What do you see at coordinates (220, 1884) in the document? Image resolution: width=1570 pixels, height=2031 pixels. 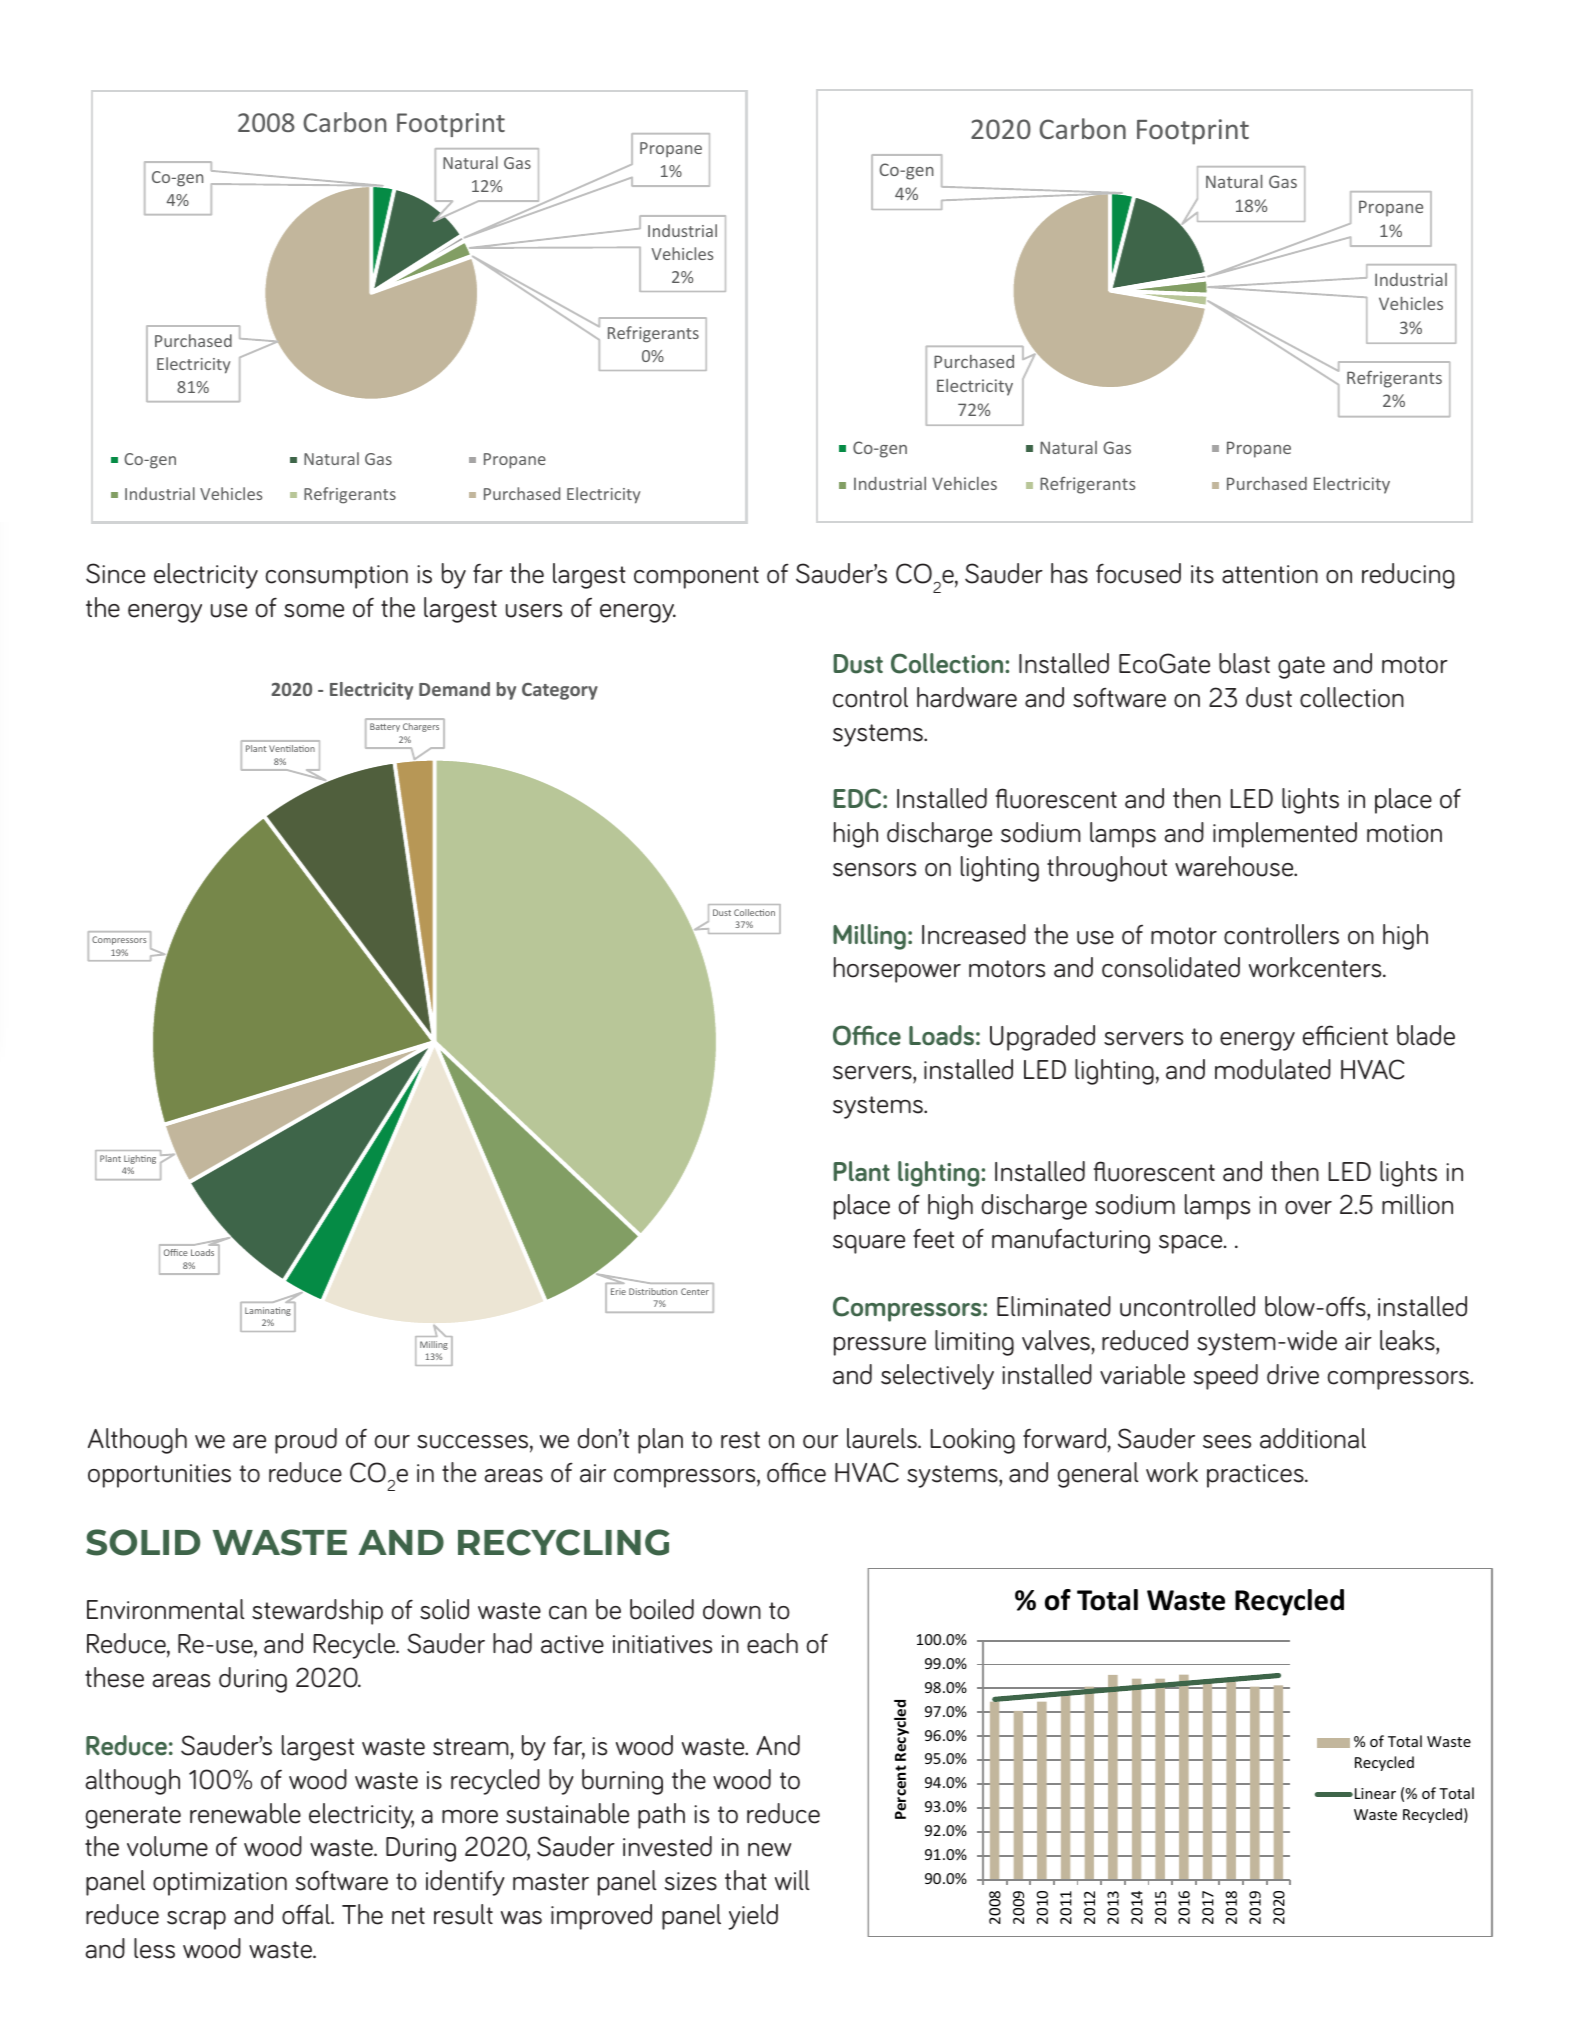 I see `optimization` at bounding box center [220, 1884].
